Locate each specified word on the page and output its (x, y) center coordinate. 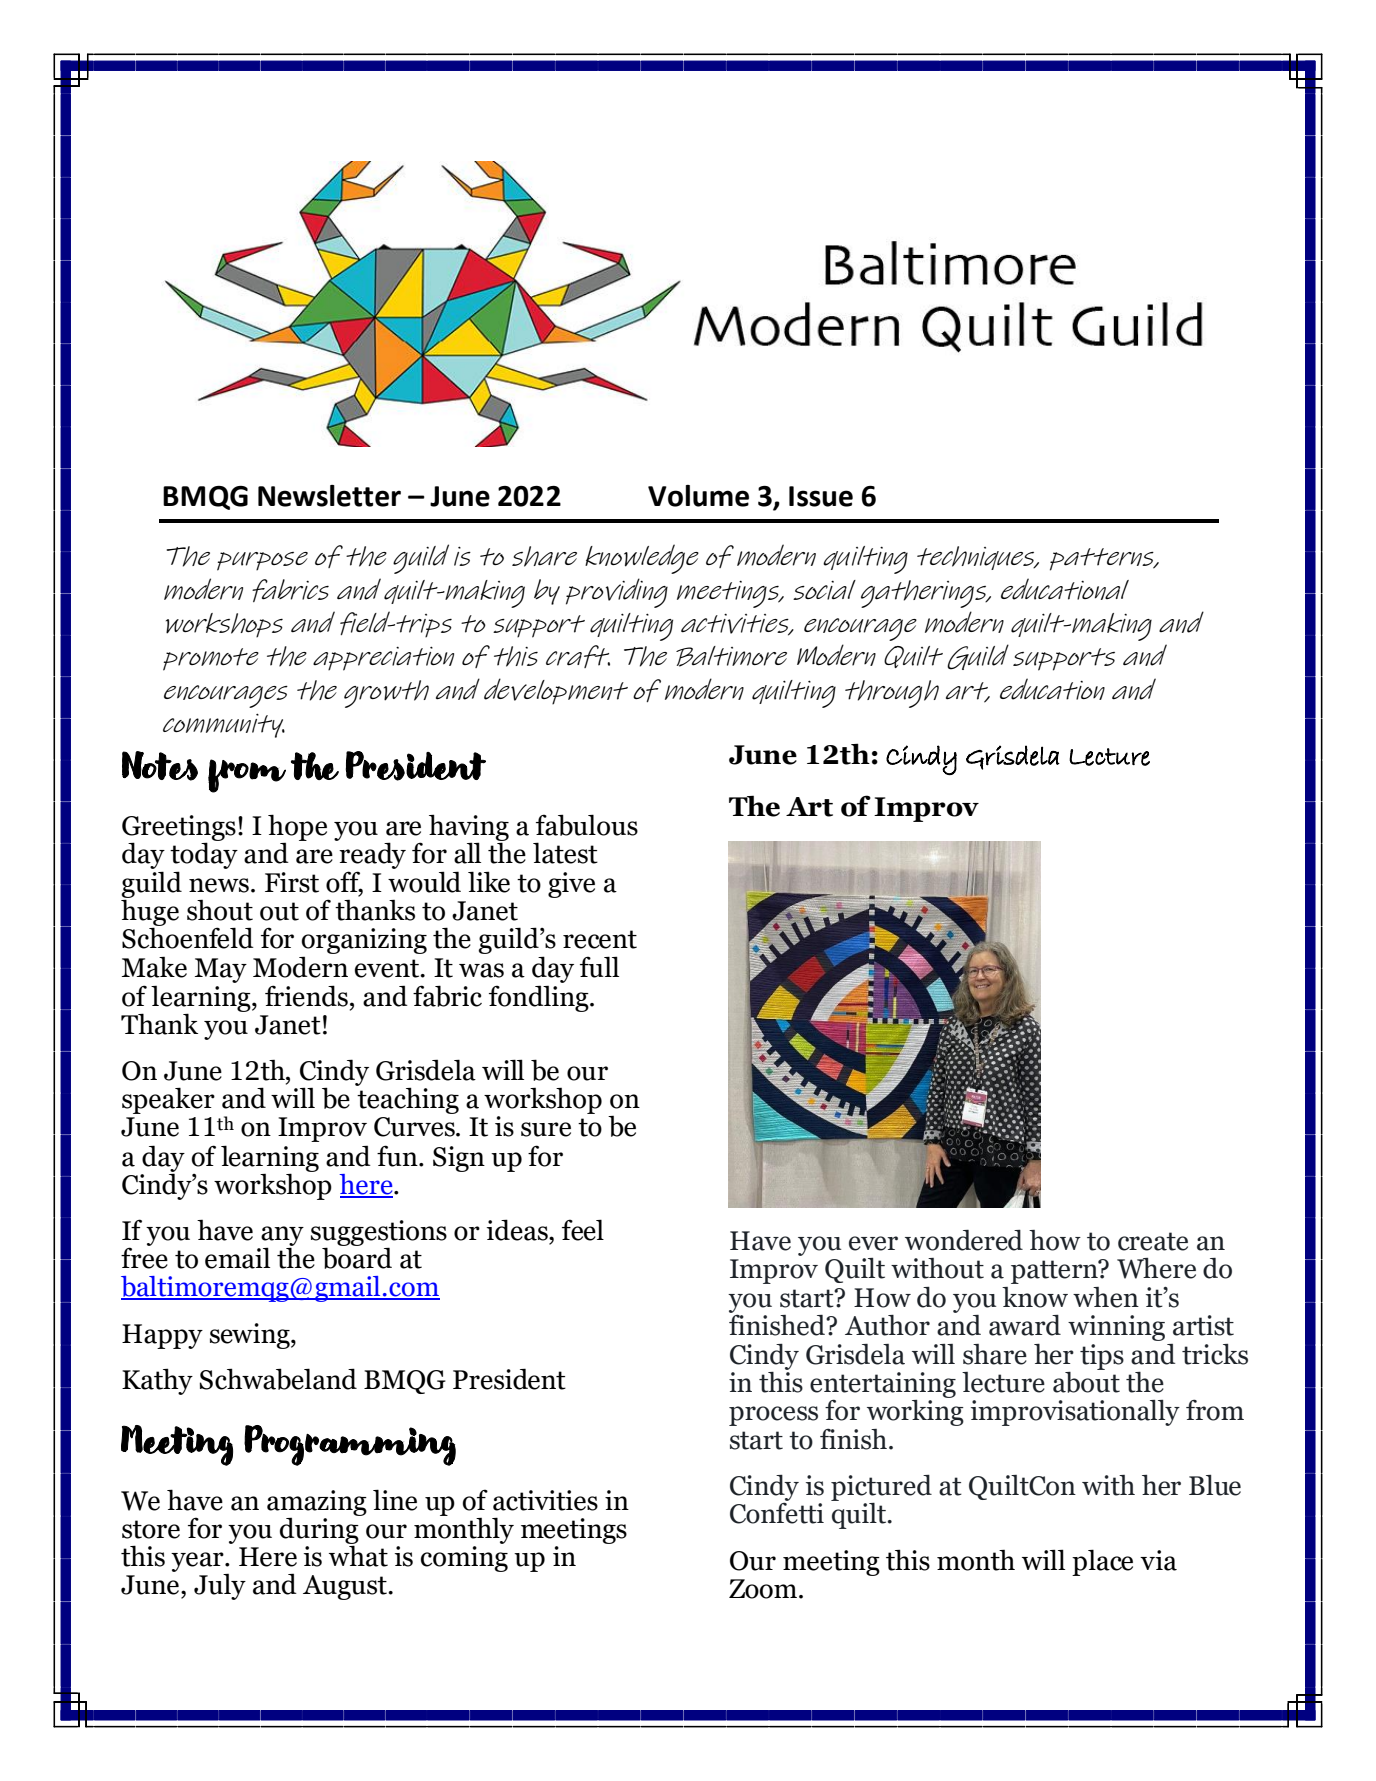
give (571, 885)
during (320, 1530)
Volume (698, 496)
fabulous (587, 825)
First (292, 882)
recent (600, 939)
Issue (821, 496)
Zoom (764, 1589)
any (282, 1237)
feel (583, 1230)
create (1153, 1241)
